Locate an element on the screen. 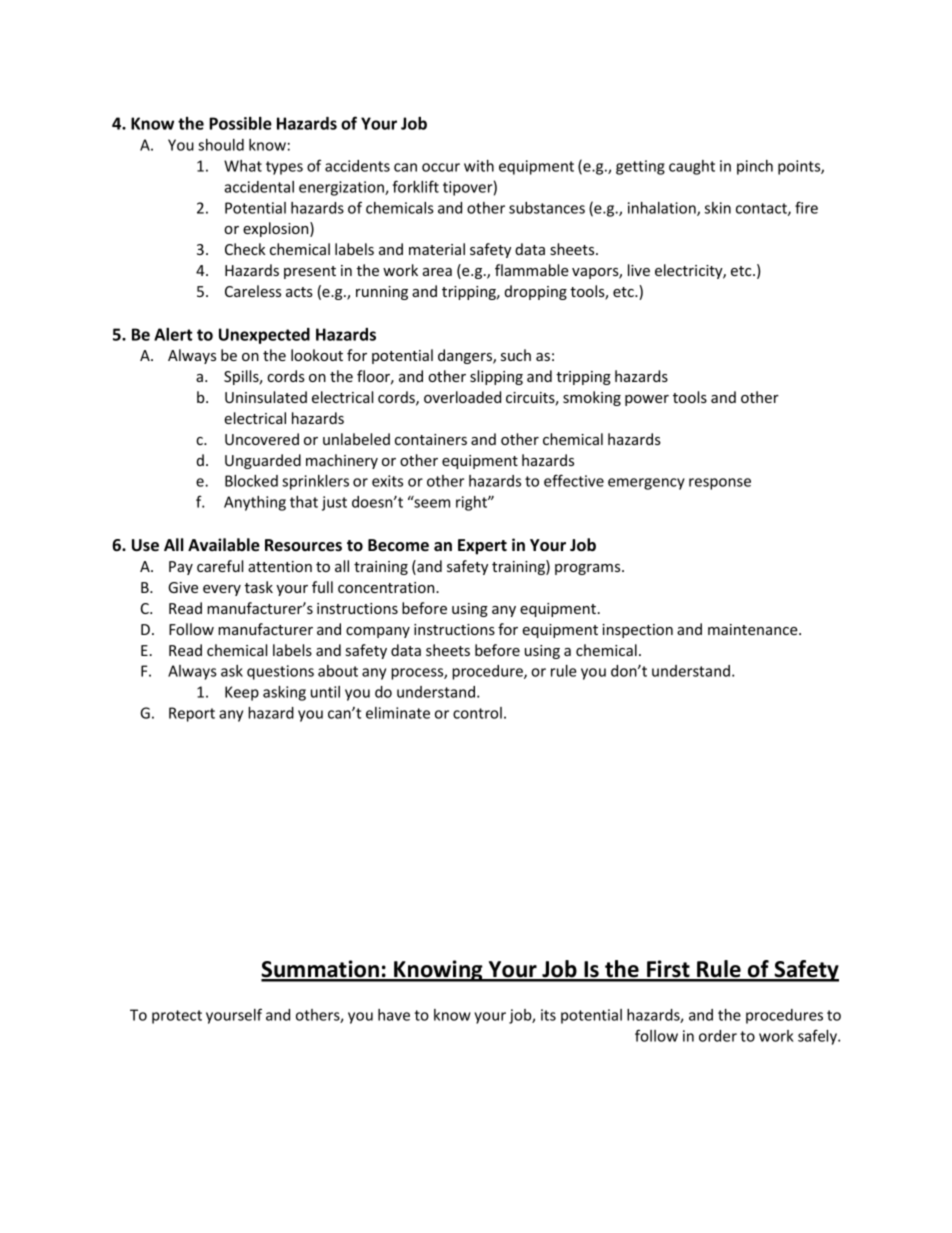 This screenshot has width=952, height=1233. Report is located at coordinates (192, 714).
